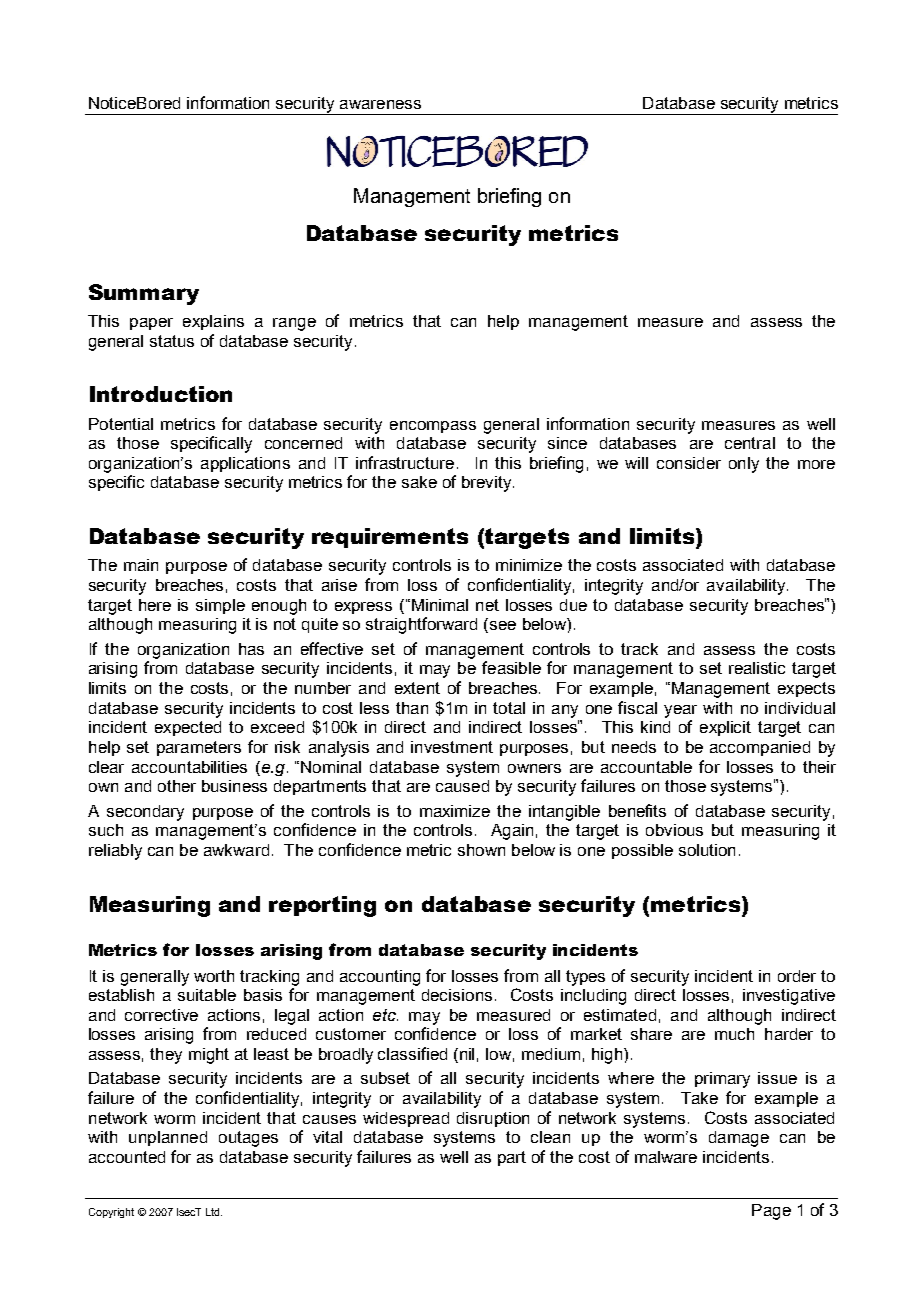  I want to click on awareness, so click(380, 104).
